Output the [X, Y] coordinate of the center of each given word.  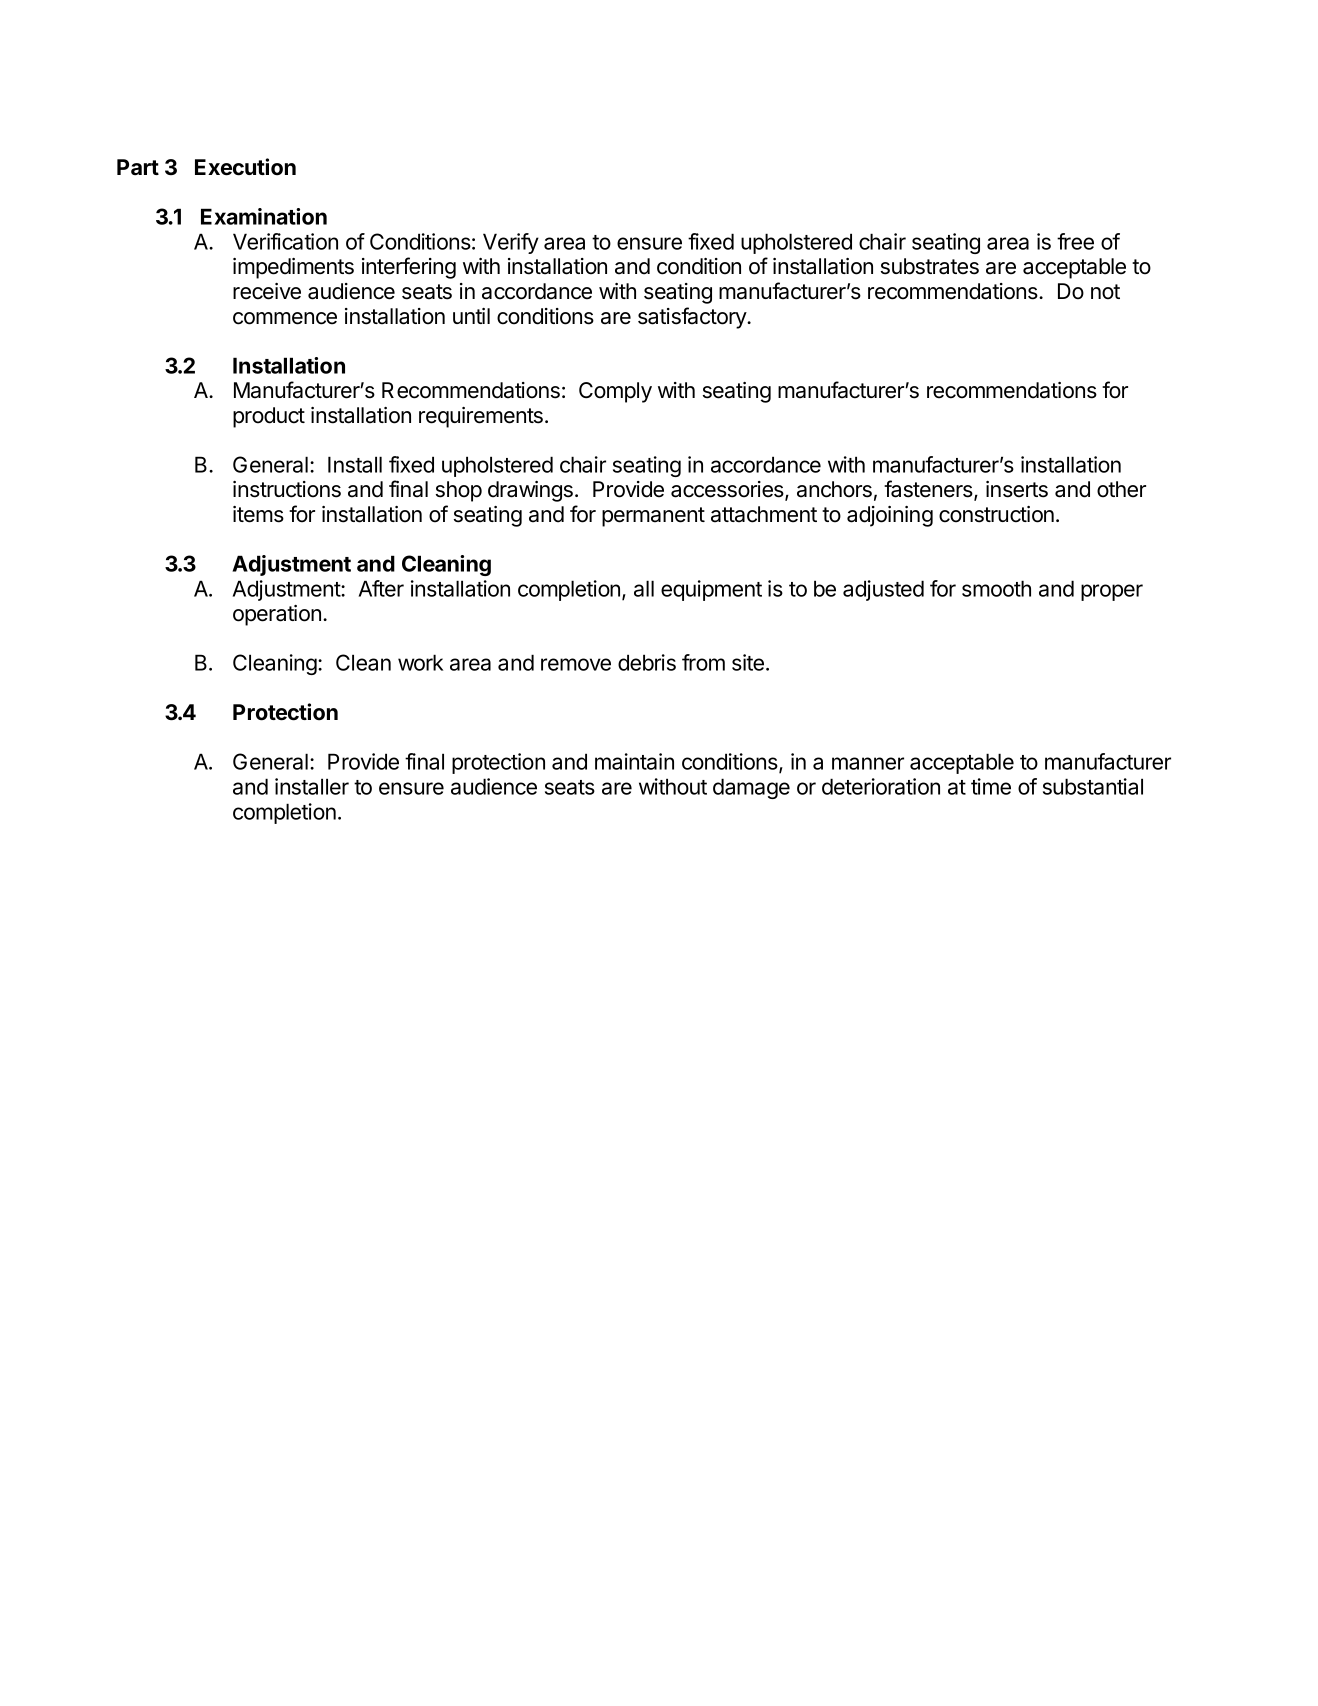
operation [277, 615]
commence [285, 318]
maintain [634, 761]
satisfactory [693, 318]
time [991, 786]
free [1075, 241]
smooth [996, 588]
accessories [728, 490]
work [420, 662]
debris [647, 662]
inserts [1017, 489]
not [1105, 292]
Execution [245, 167]
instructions [287, 489]
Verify [511, 243]
